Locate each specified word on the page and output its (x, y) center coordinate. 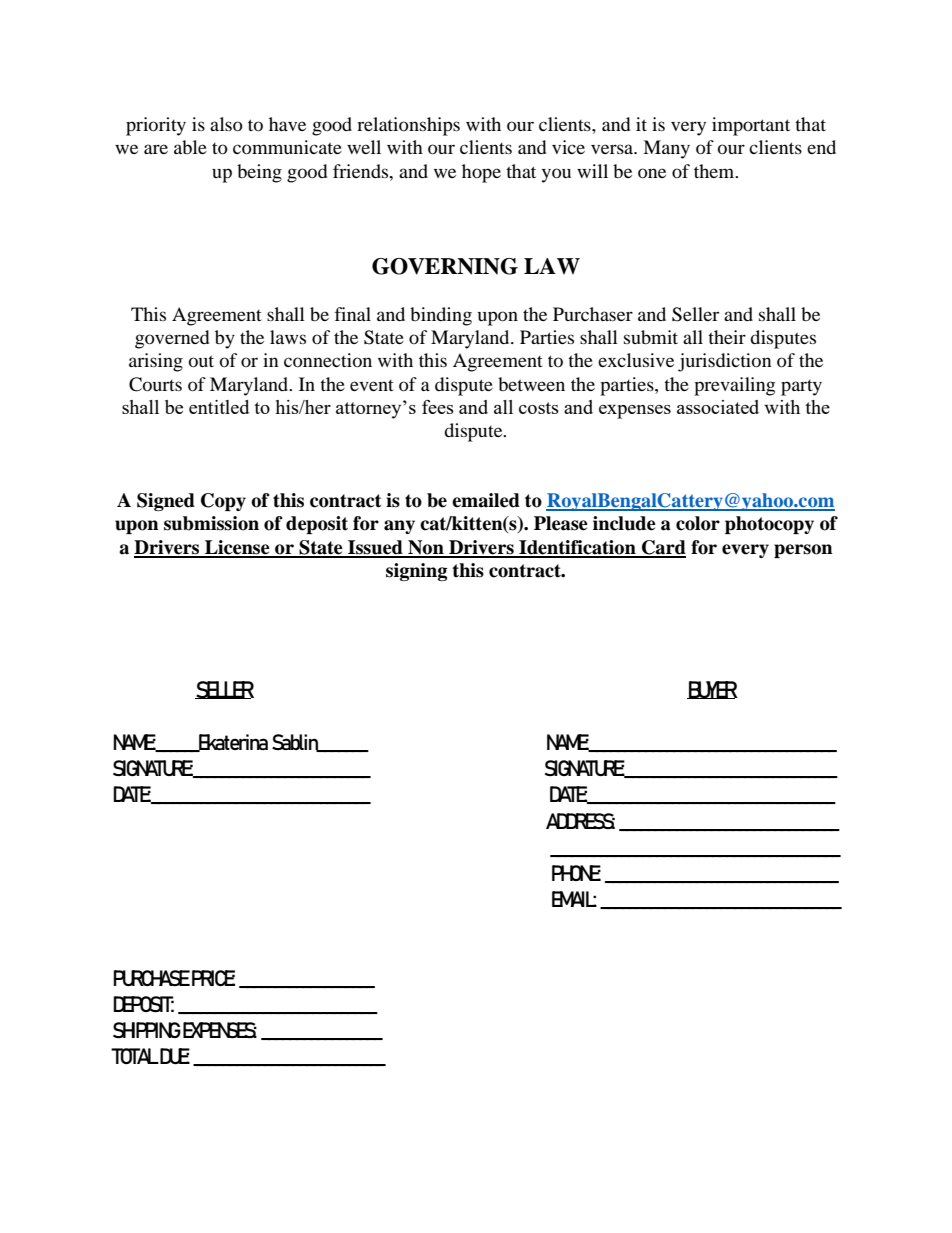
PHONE (576, 873)
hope (481, 173)
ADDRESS (580, 821)
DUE (175, 1056)
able (190, 147)
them (715, 171)
